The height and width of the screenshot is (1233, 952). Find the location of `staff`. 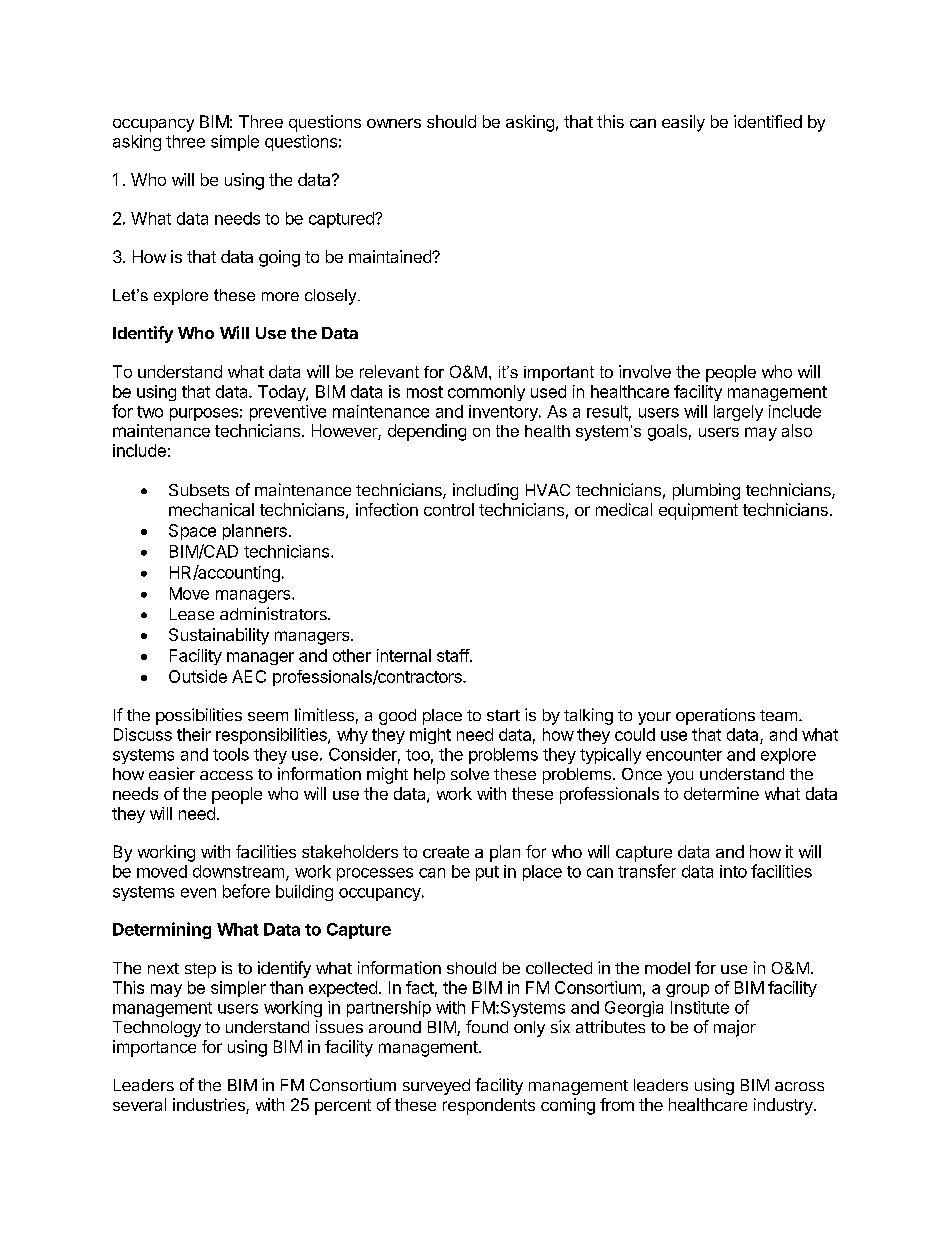

staff is located at coordinates (454, 655).
